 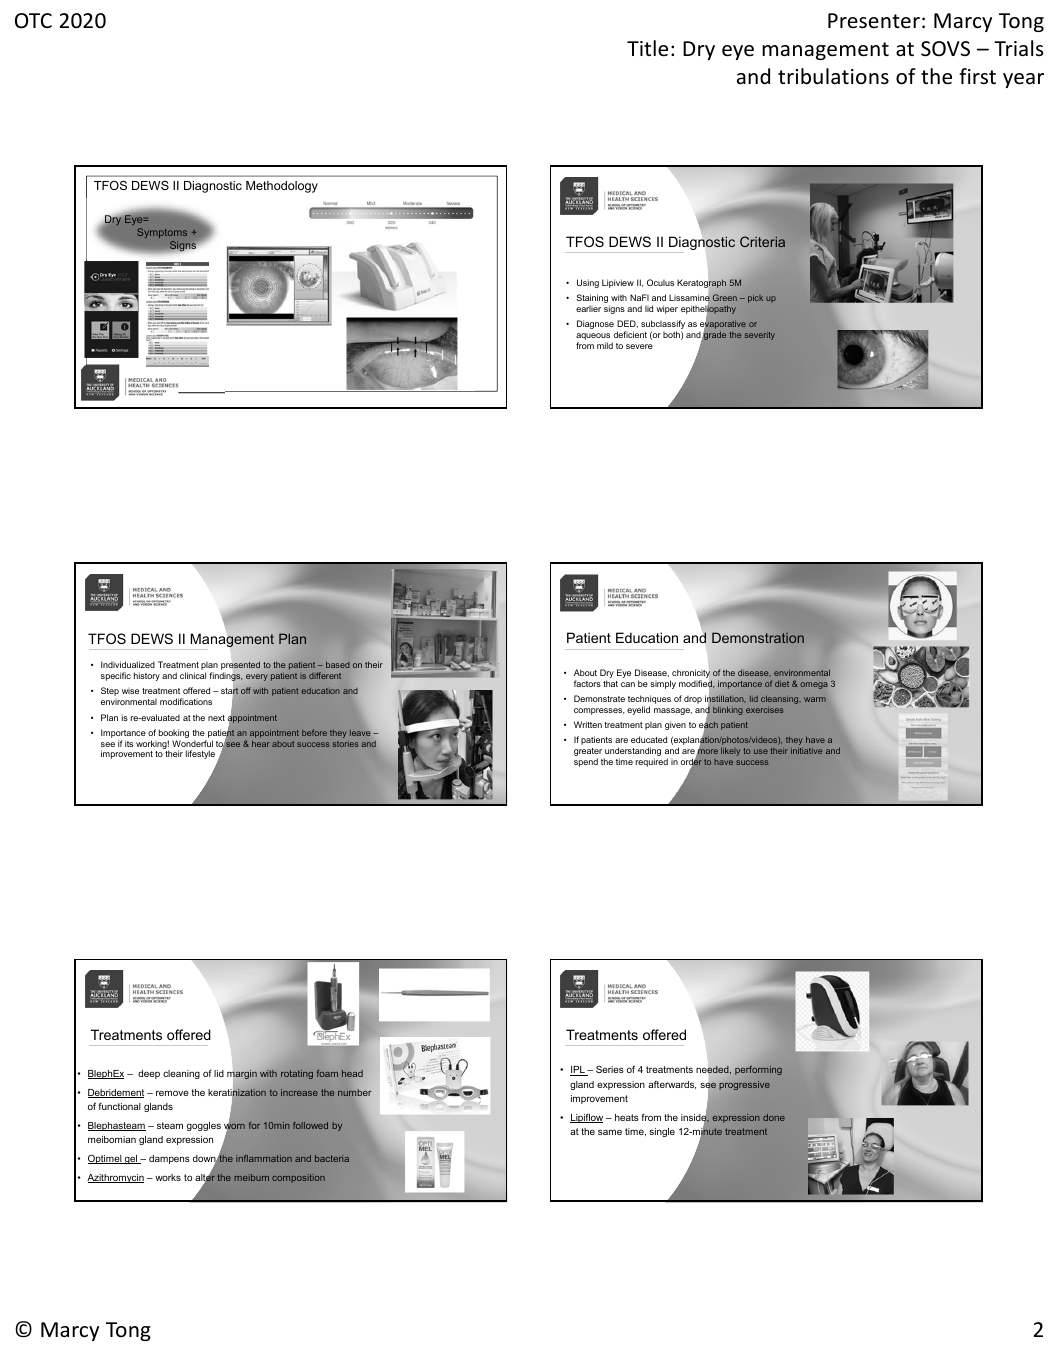 What do you see at coordinates (647, 48) in the page?
I see `Title` at bounding box center [647, 48].
